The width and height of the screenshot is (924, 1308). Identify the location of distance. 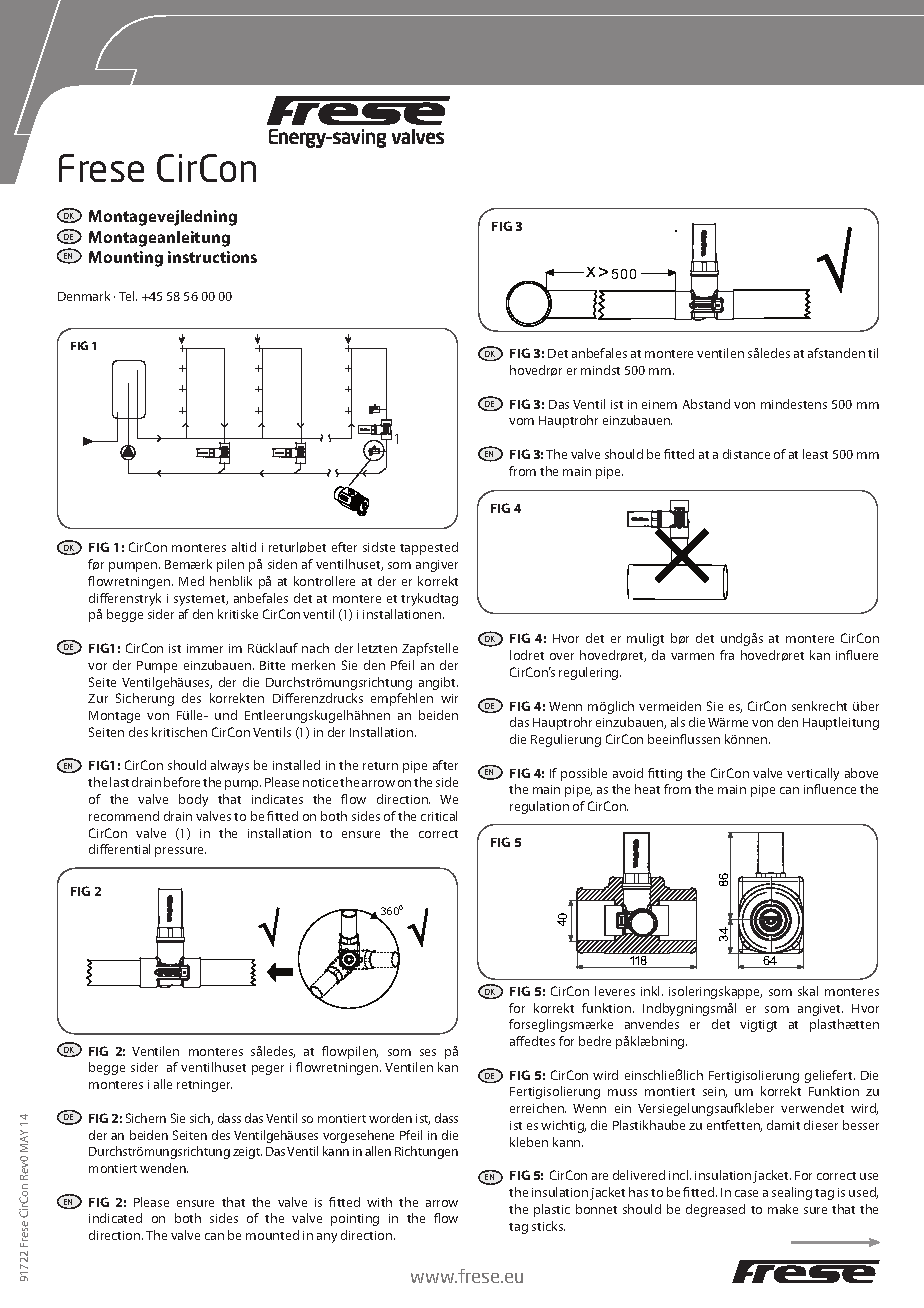
(746, 454).
